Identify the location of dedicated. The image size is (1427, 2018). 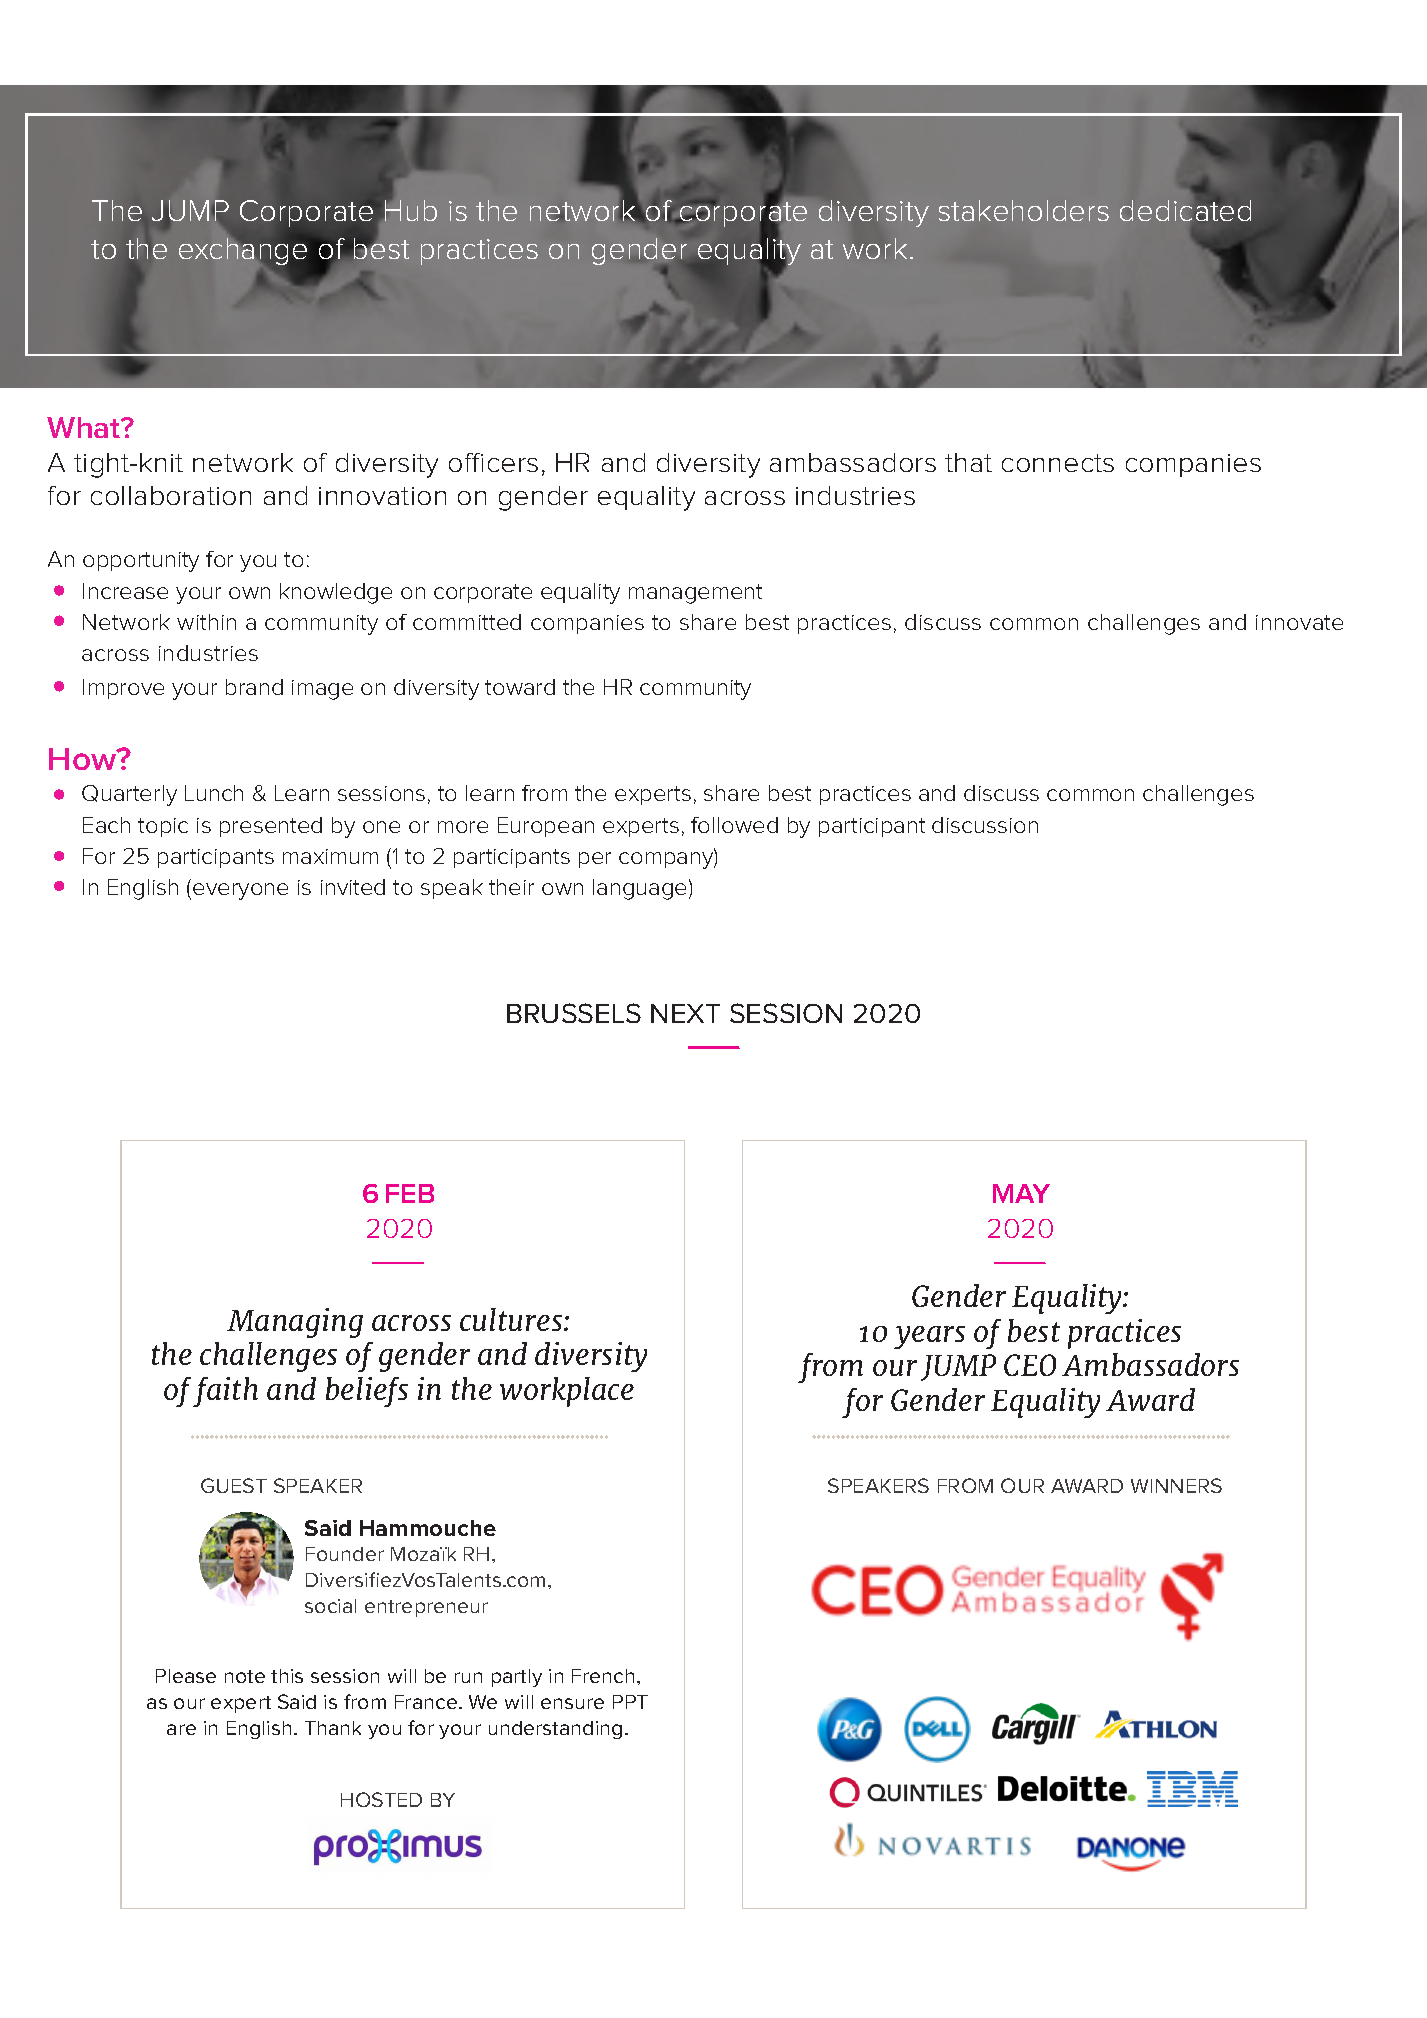
(1185, 209).
